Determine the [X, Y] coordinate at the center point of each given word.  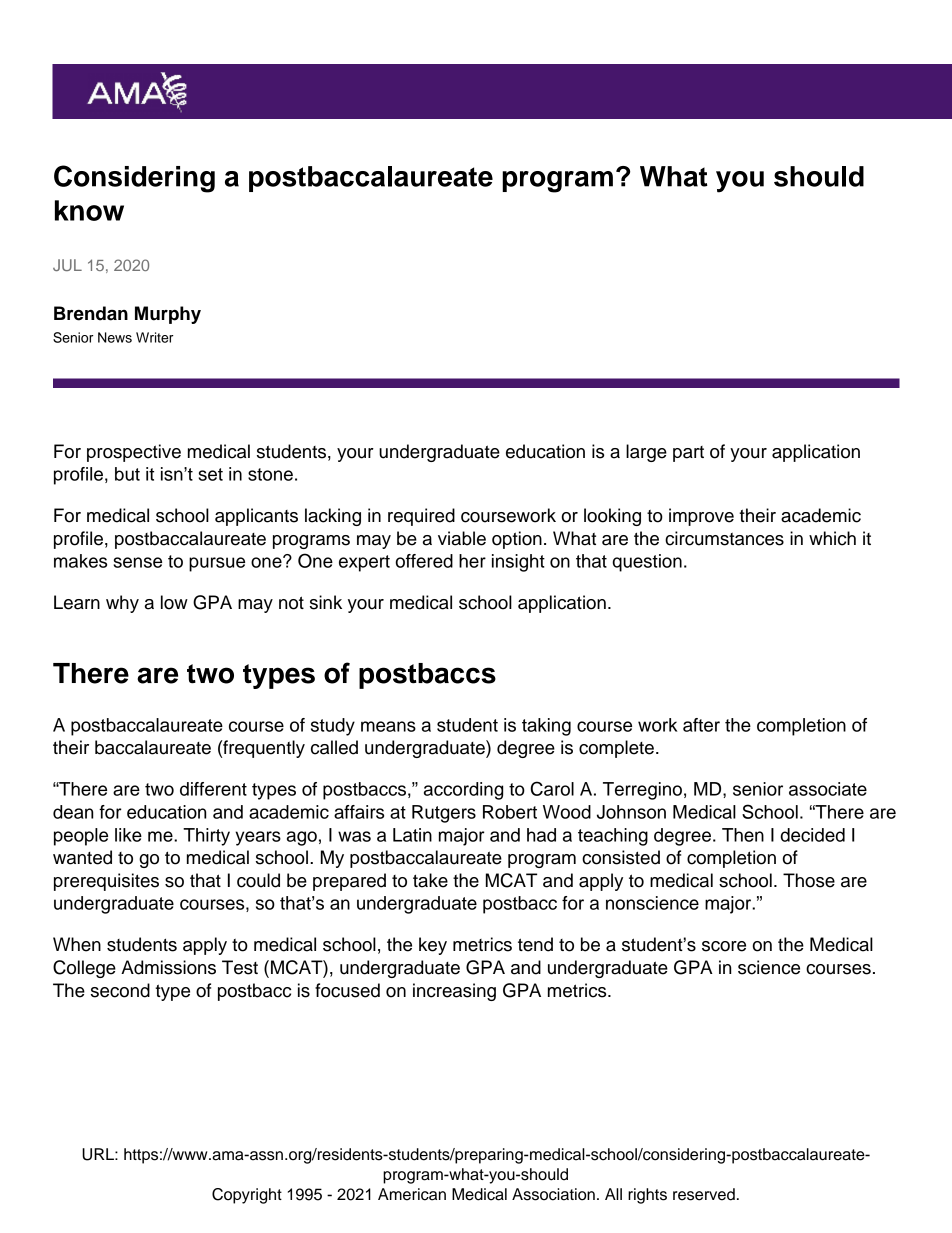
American [412, 1194]
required [421, 517]
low [174, 602]
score [724, 946]
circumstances [724, 538]
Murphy [168, 315]
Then [743, 835]
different [213, 789]
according [463, 791]
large [646, 453]
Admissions [168, 967]
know [89, 210]
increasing [454, 992]
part [688, 454]
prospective [134, 453]
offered [424, 561]
